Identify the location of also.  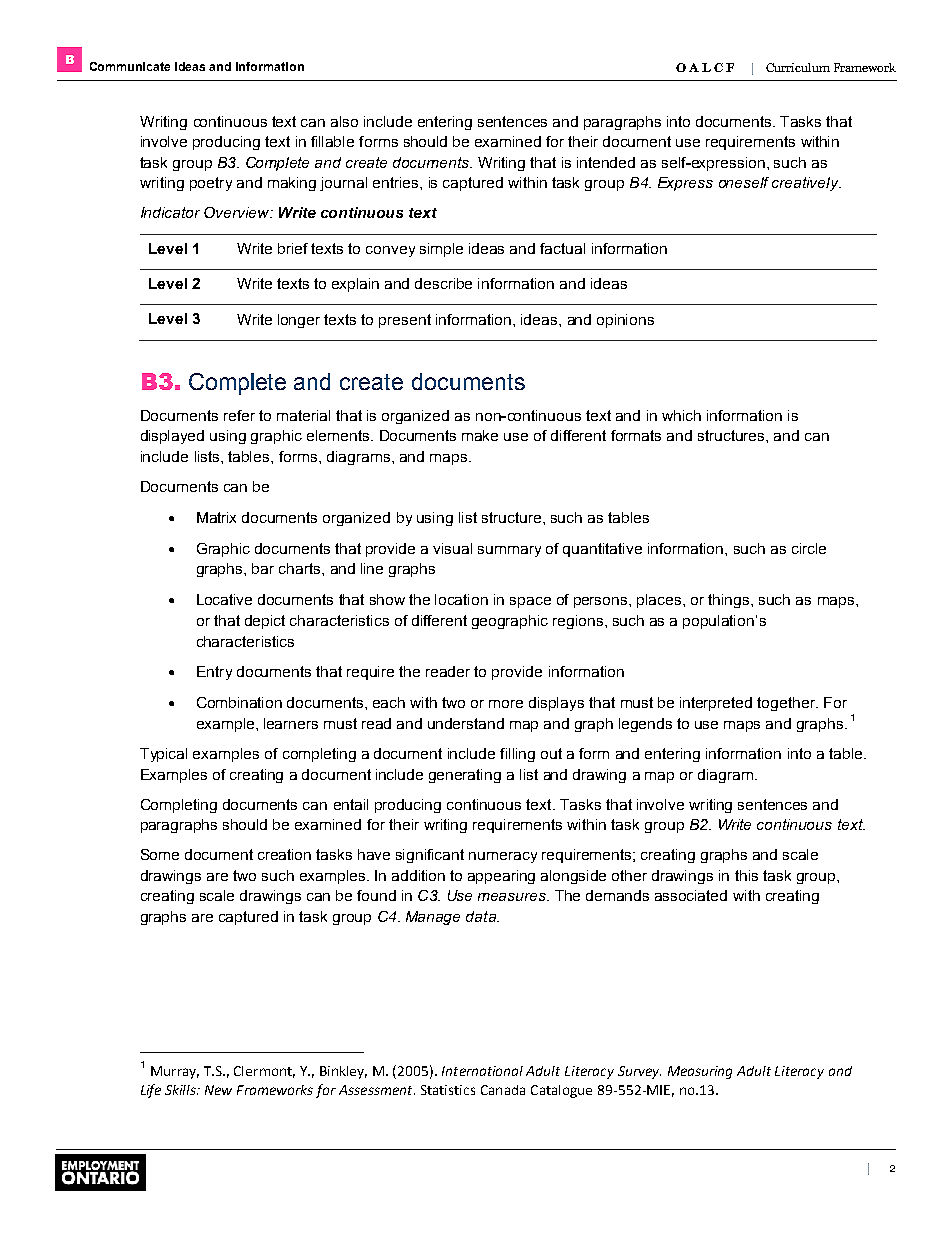
(344, 121).
